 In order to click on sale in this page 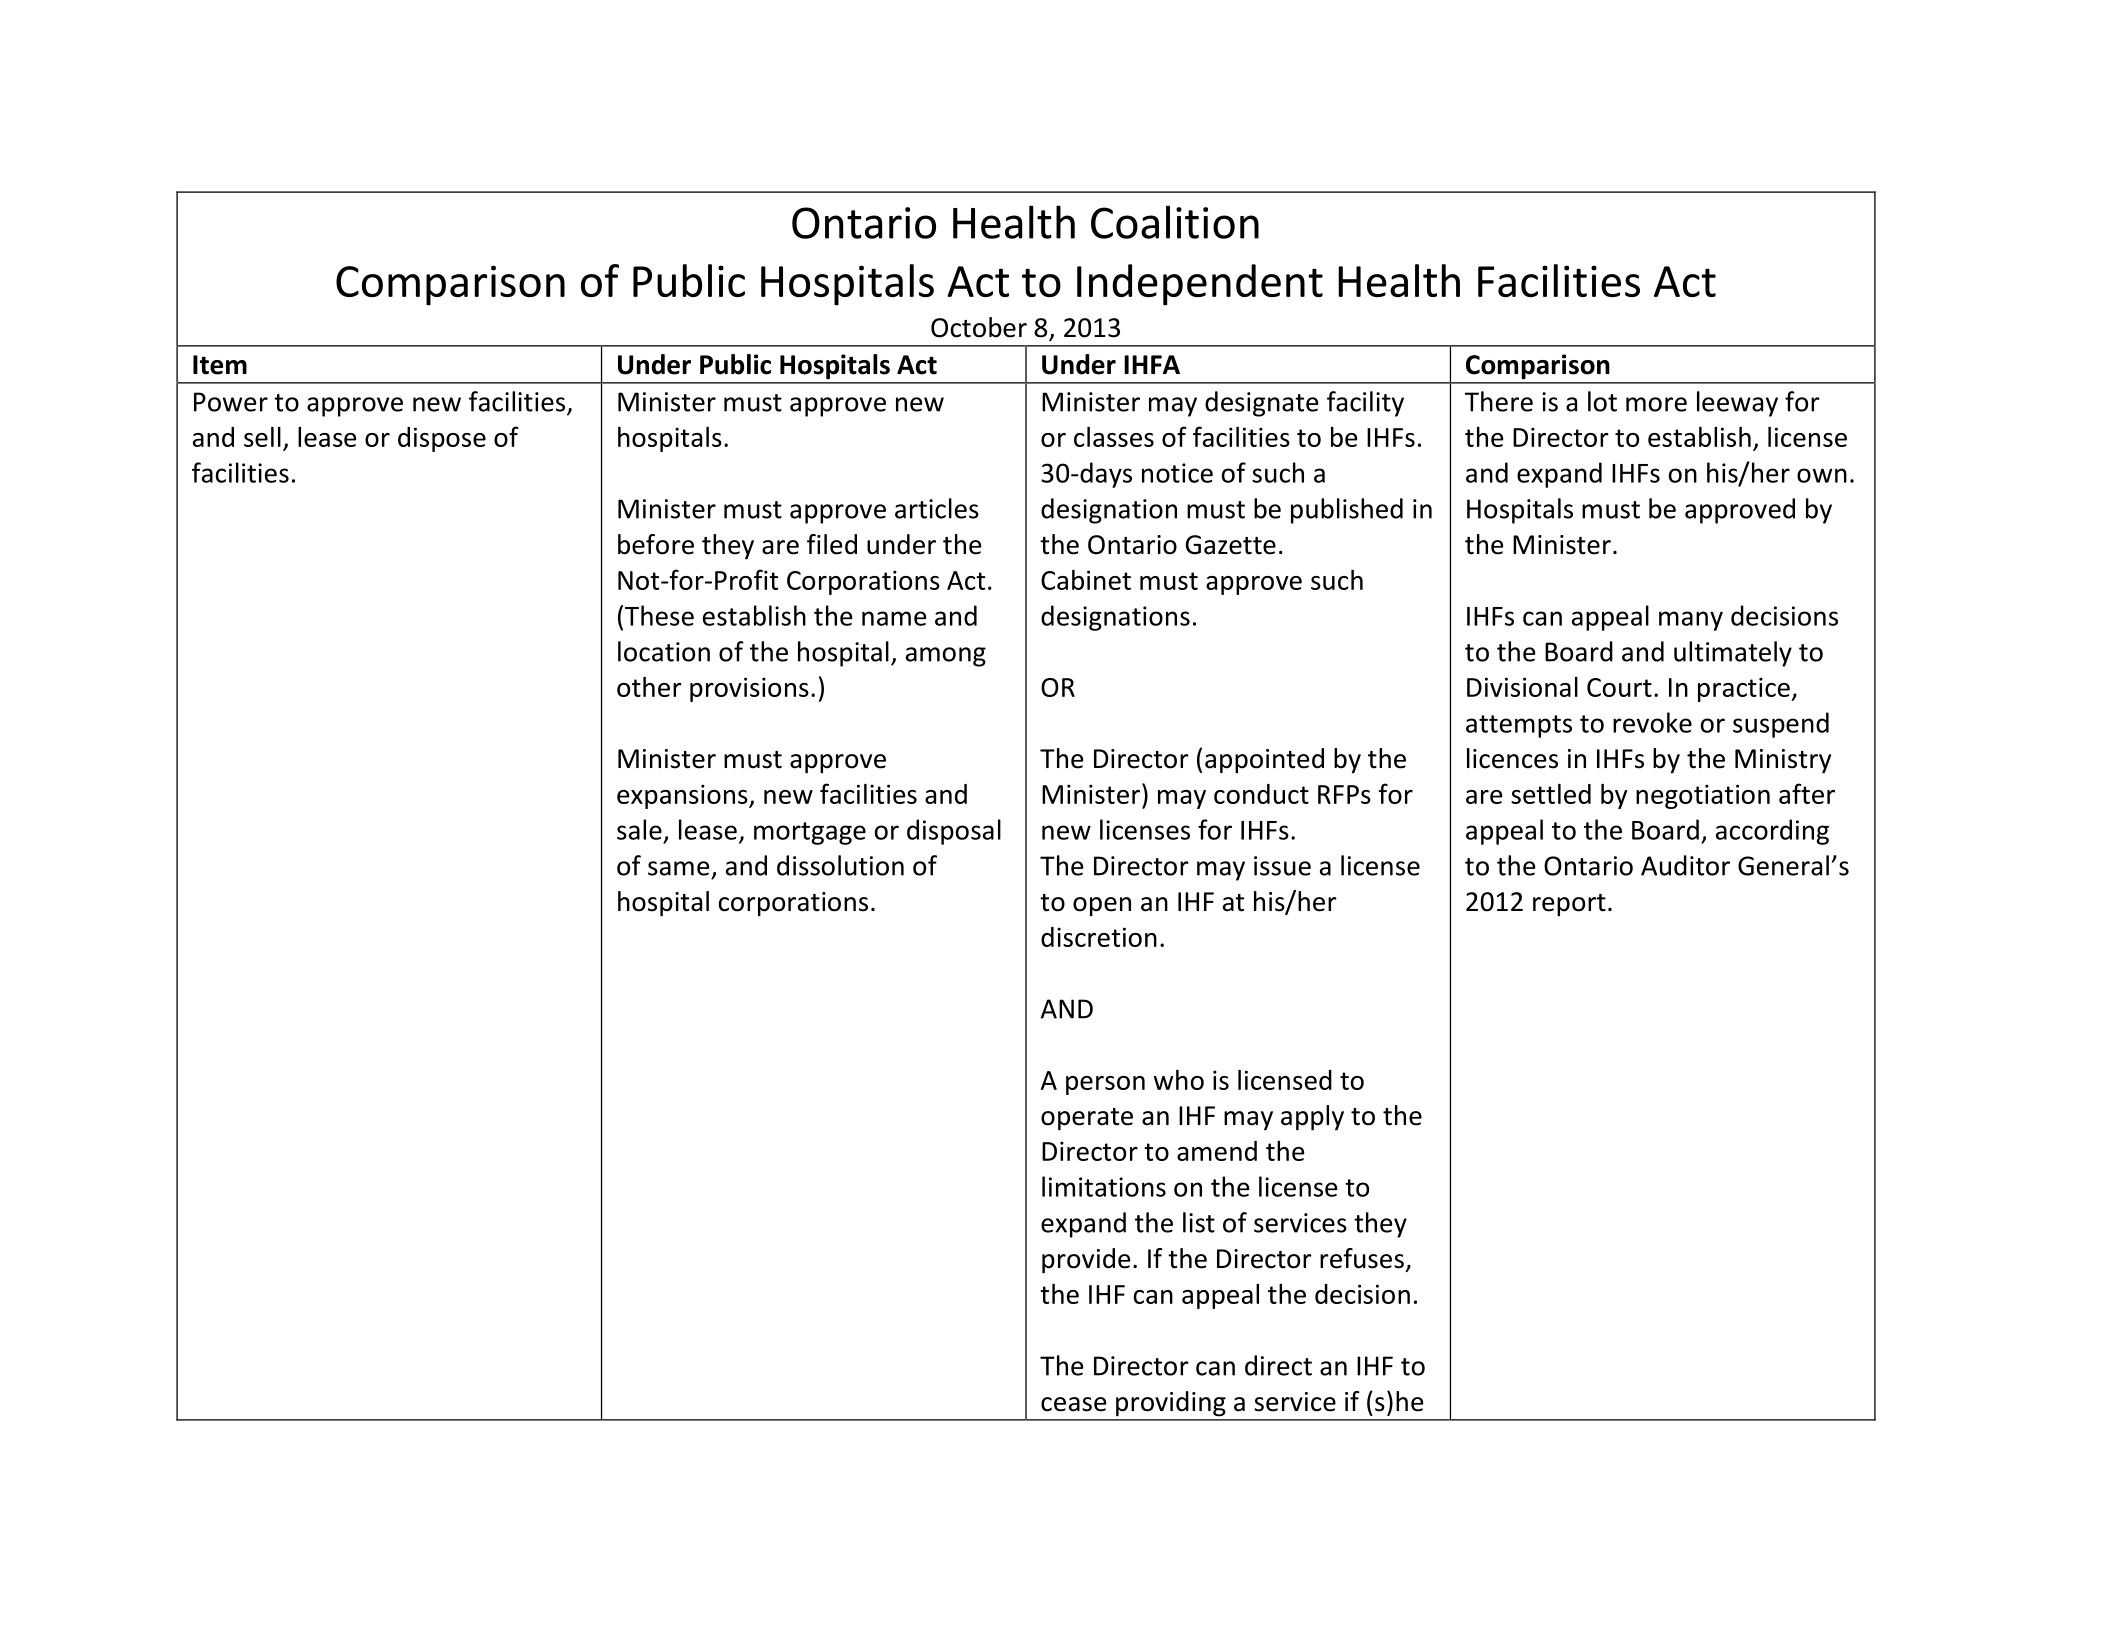, I will do `click(639, 829)`.
